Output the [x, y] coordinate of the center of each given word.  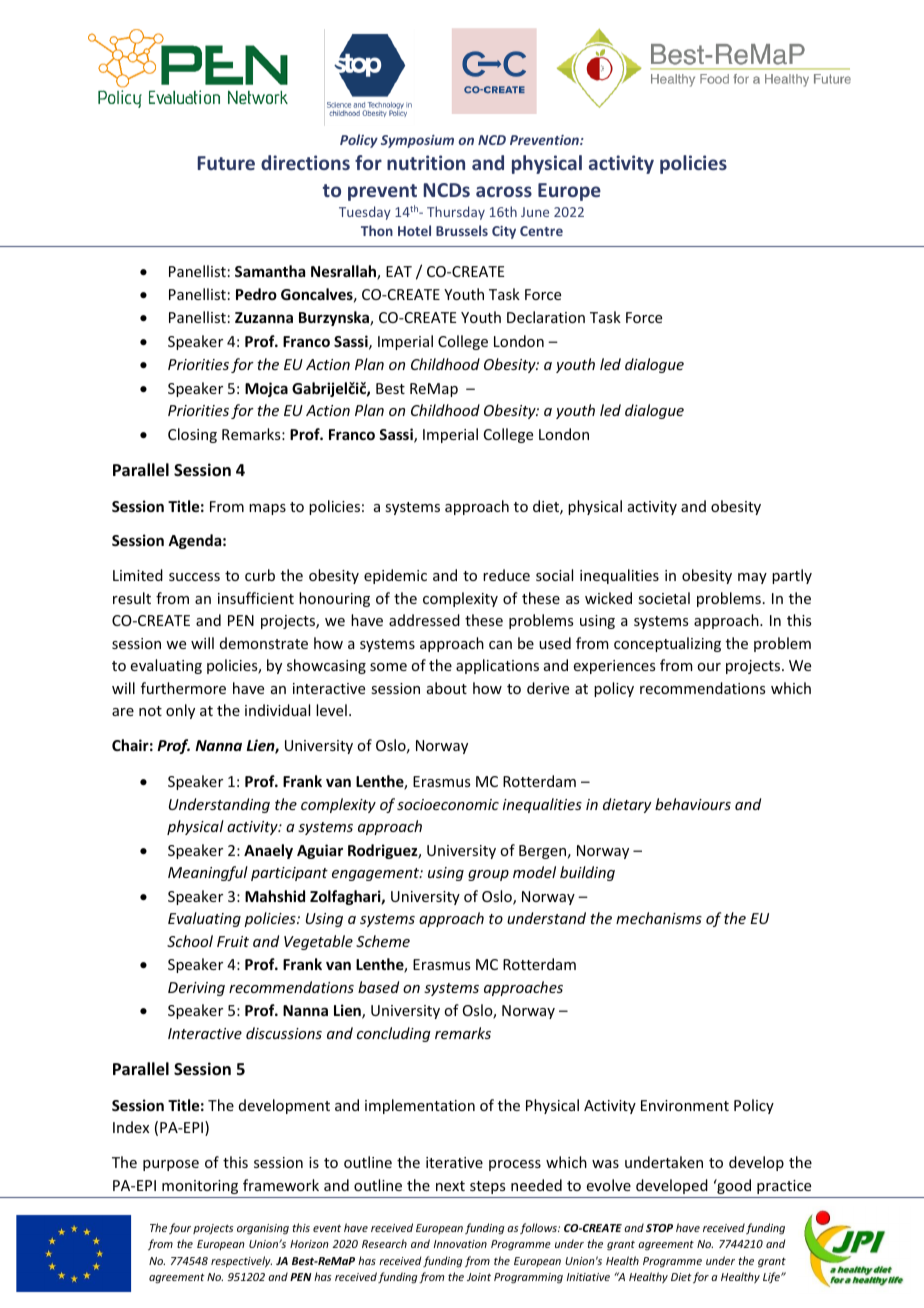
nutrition [426, 162]
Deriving [196, 989]
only [180, 711]
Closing [192, 435]
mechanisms [659, 918]
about [447, 688]
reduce [506, 575]
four [180, 1228]
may [752, 578]
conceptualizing [667, 644]
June [535, 212]
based [378, 987]
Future [226, 163]
